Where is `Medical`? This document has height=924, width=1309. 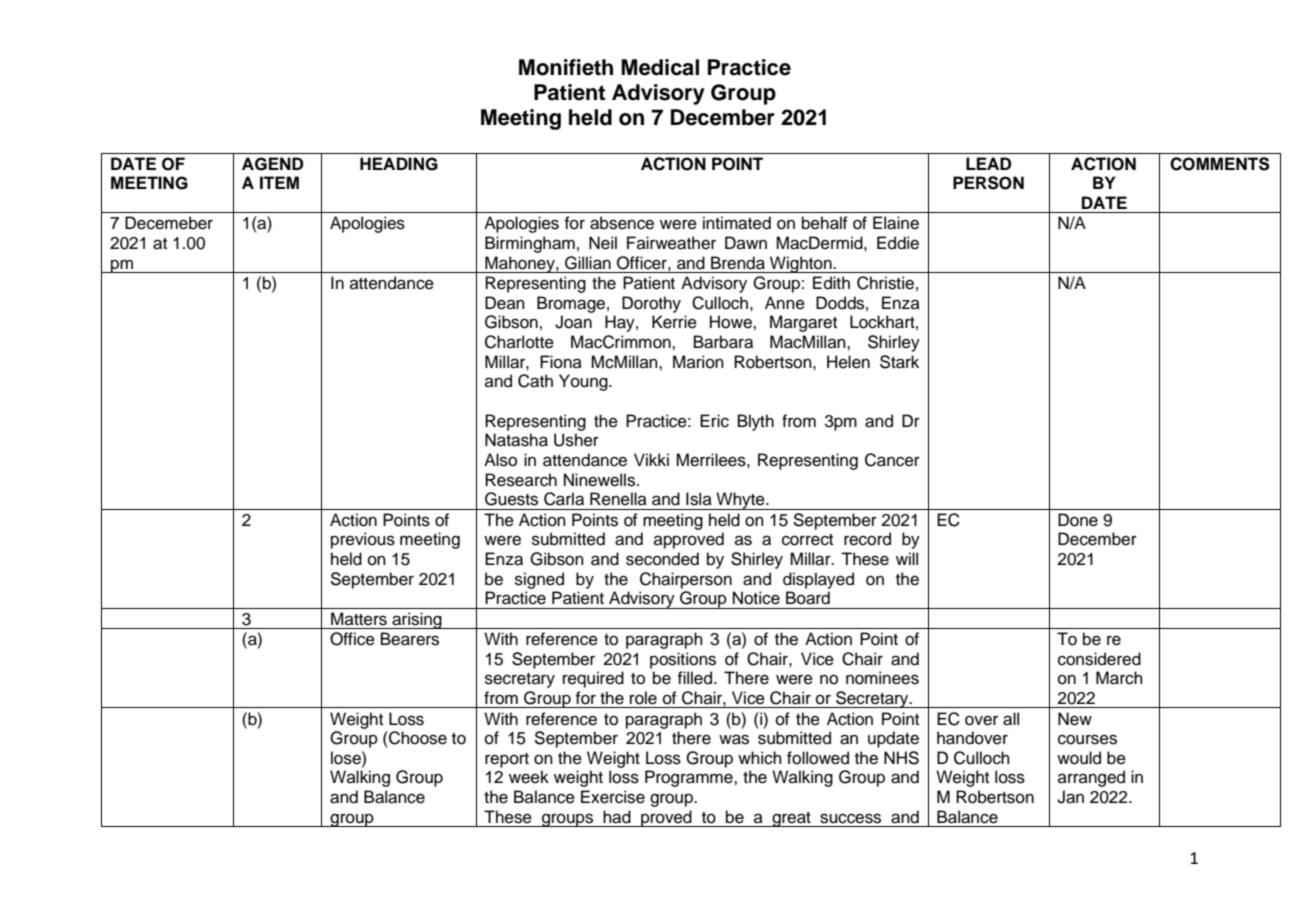
Medical is located at coordinates (660, 67).
